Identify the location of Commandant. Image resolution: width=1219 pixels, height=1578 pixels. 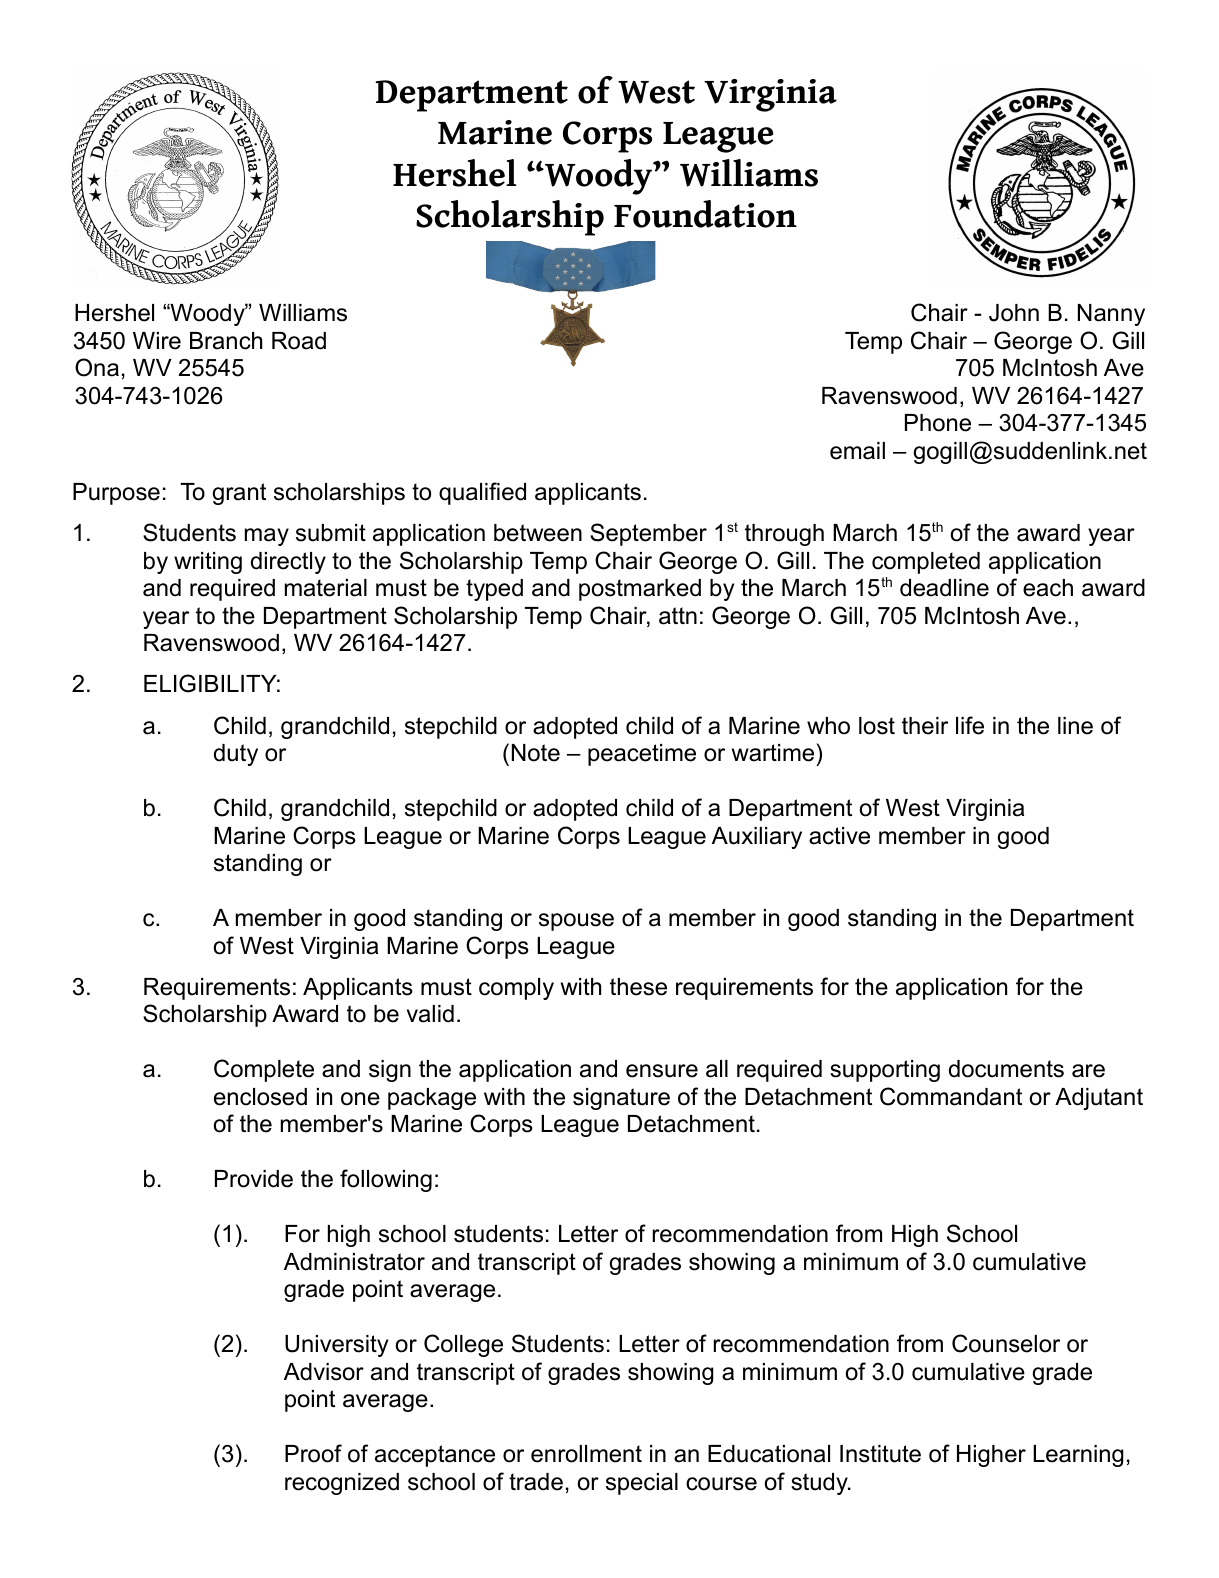
(951, 1096).
